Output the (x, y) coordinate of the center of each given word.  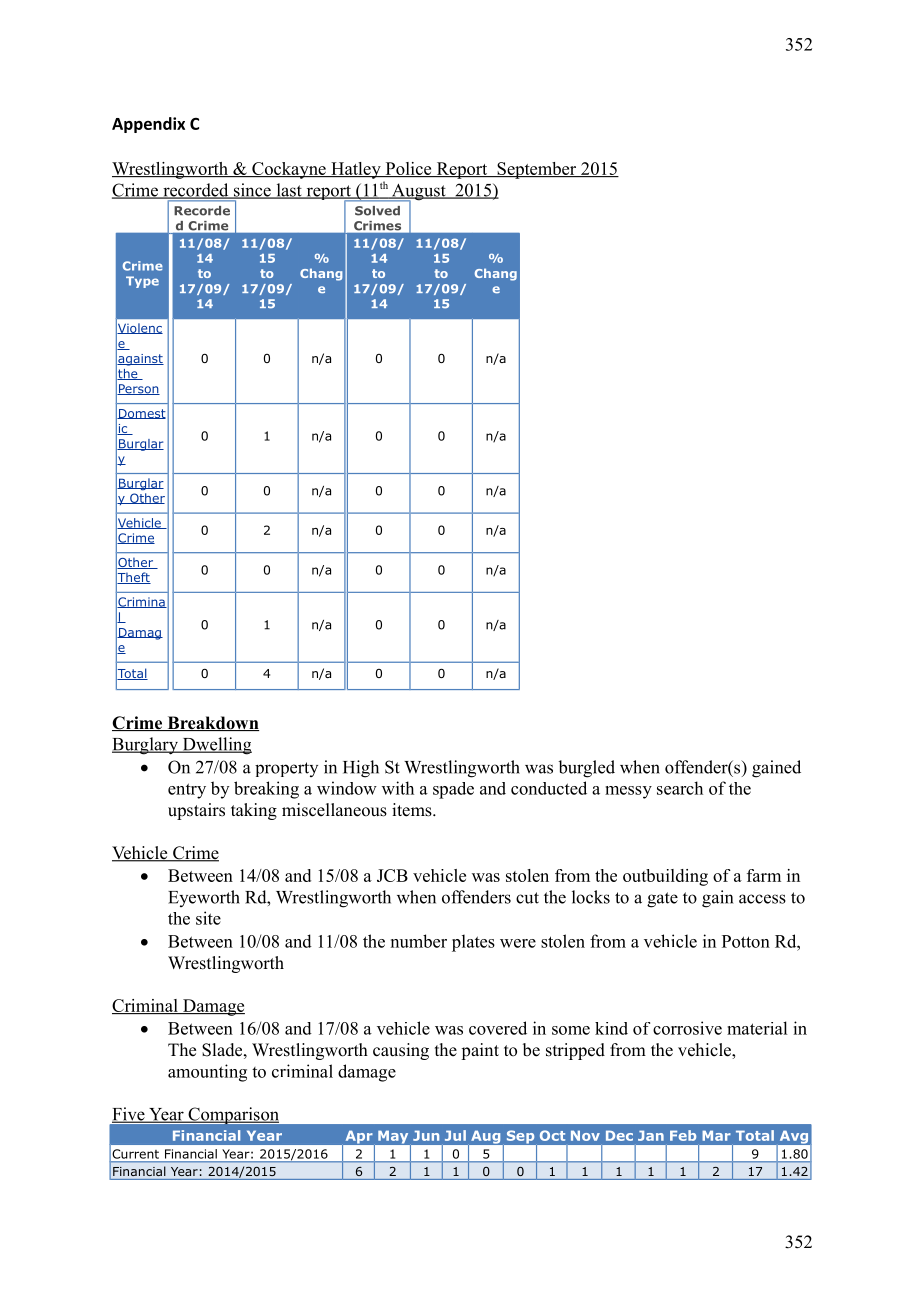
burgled (586, 769)
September (537, 170)
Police (408, 169)
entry (187, 791)
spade (453, 790)
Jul (455, 1135)
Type (142, 282)
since (252, 191)
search (680, 788)
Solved (377, 211)
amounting (207, 1073)
